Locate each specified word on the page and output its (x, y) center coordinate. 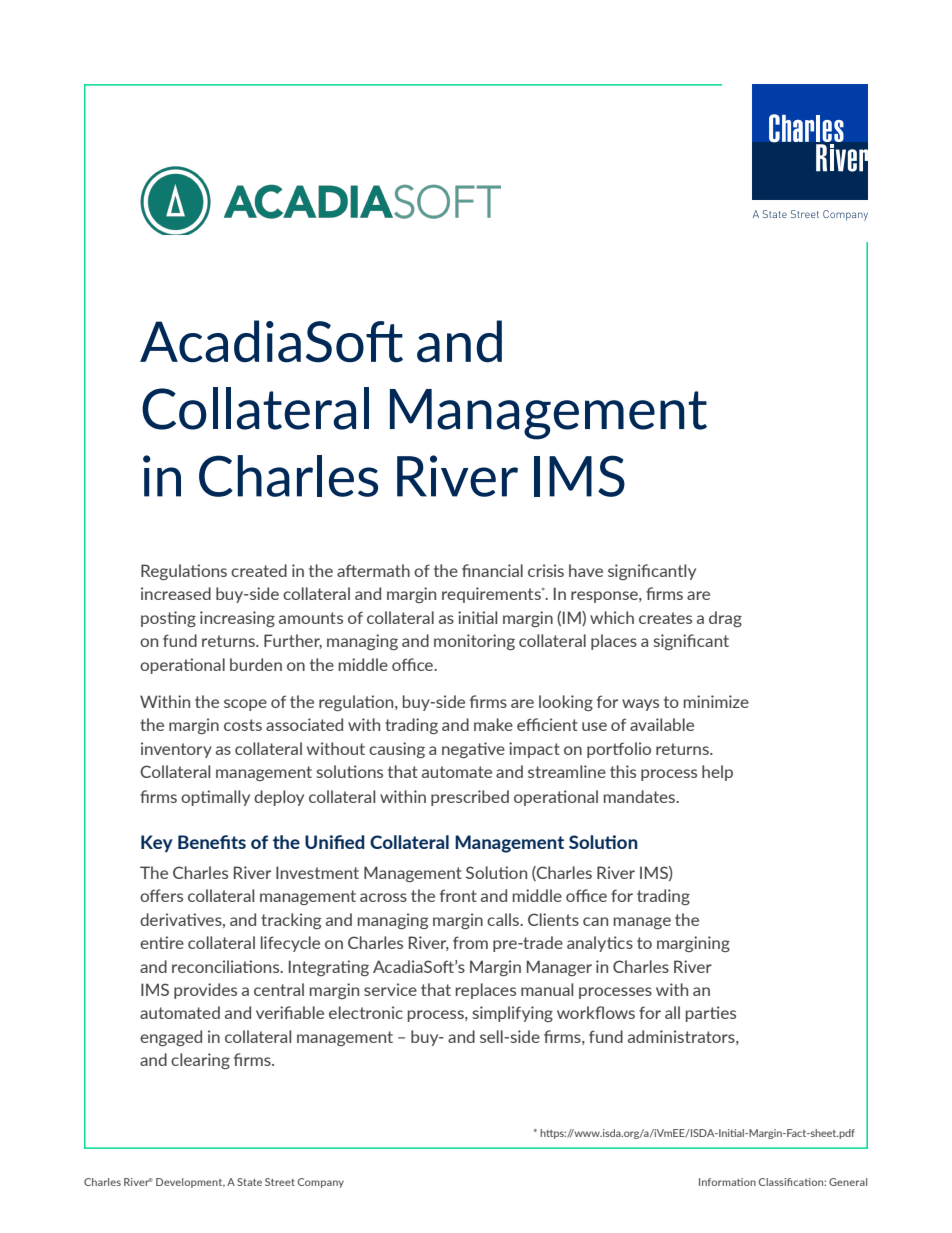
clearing (200, 1061)
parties (711, 1014)
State (249, 1182)
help (717, 773)
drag (725, 619)
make (493, 724)
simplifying (513, 1014)
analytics (600, 944)
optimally (215, 798)
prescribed (470, 798)
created (259, 570)
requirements (492, 595)
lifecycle (290, 944)
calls (504, 919)
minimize (716, 701)
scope (245, 705)
